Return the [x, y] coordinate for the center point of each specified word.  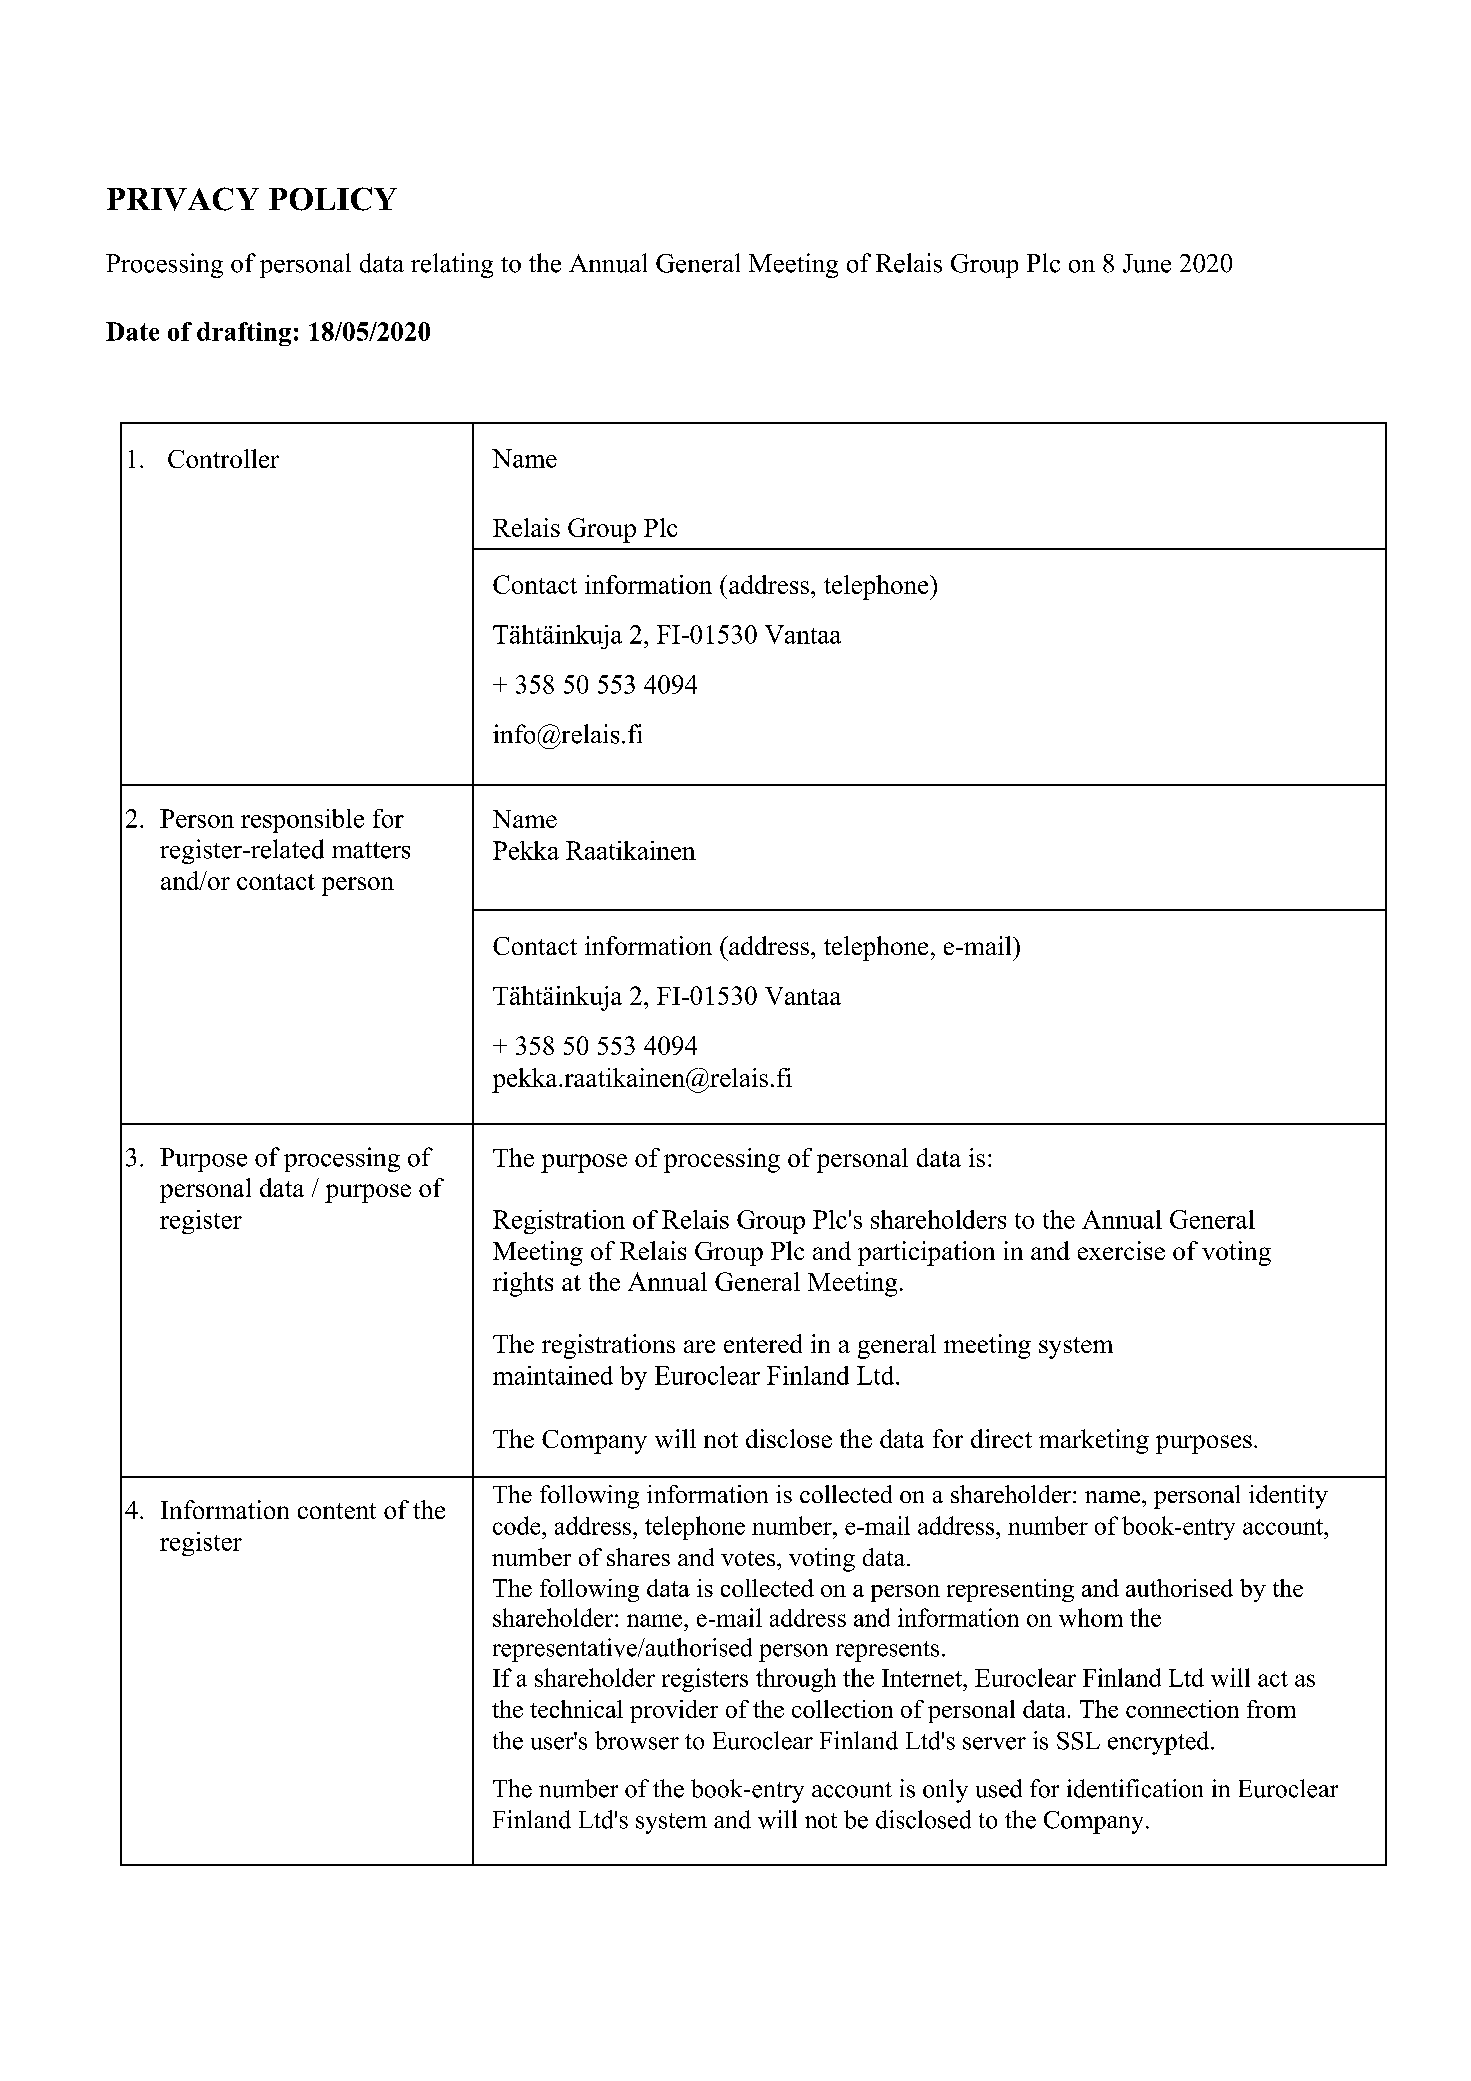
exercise [1121, 1250]
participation [926, 1253]
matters [371, 850]
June [1147, 263]
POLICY [333, 199]
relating [452, 265]
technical [576, 1709]
